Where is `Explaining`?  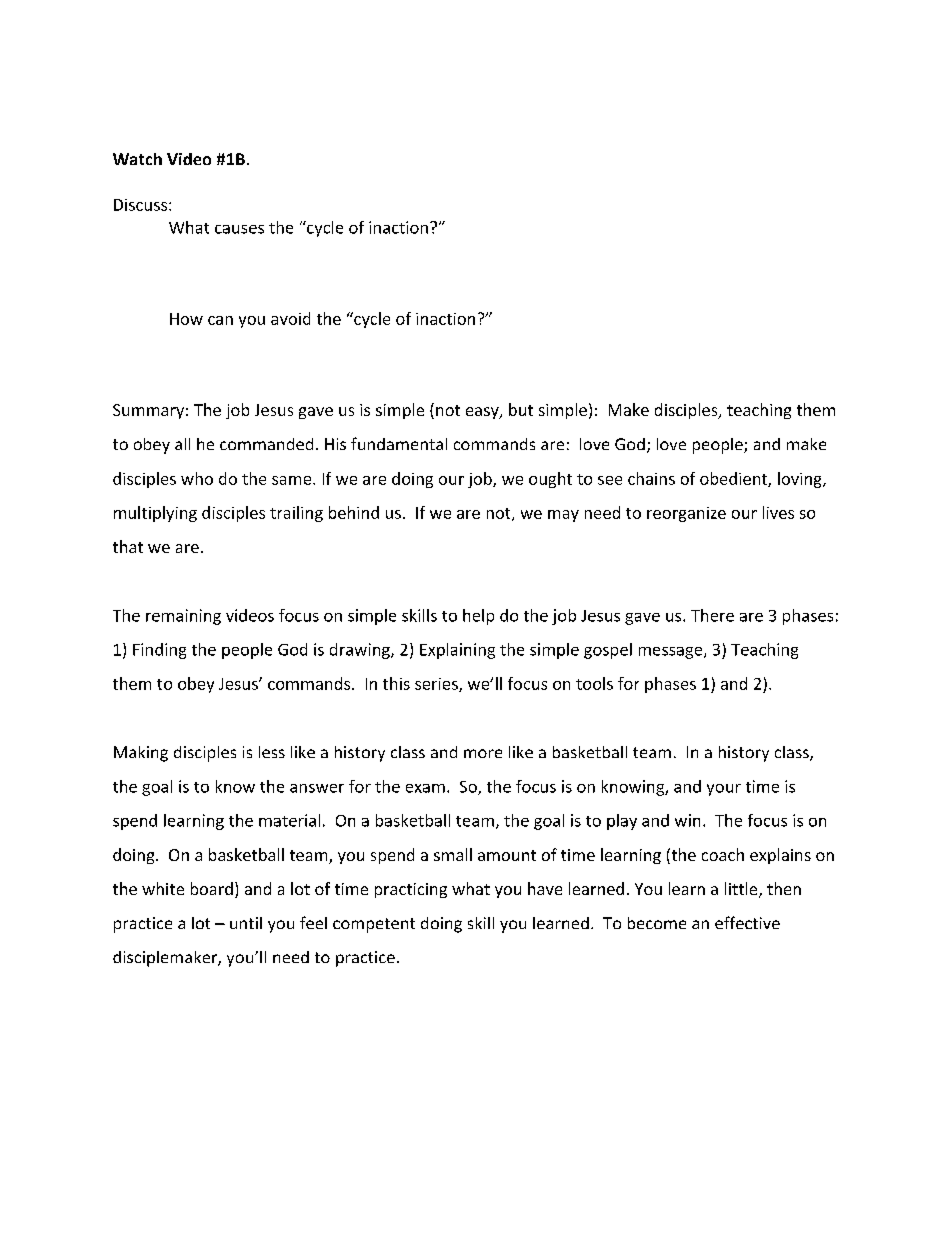
Explaining is located at coordinates (457, 651).
